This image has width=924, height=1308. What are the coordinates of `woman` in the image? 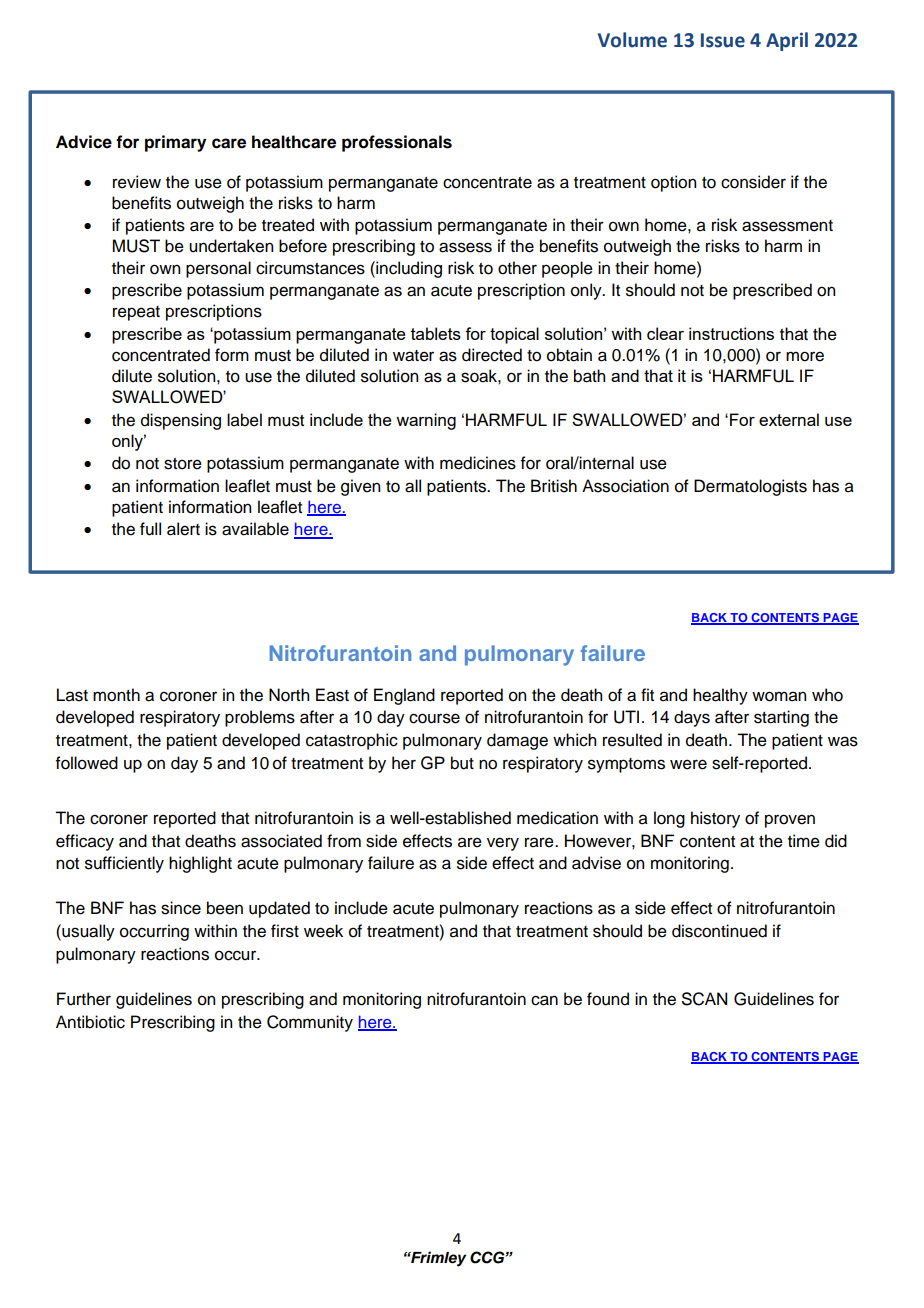 It's located at (779, 696).
